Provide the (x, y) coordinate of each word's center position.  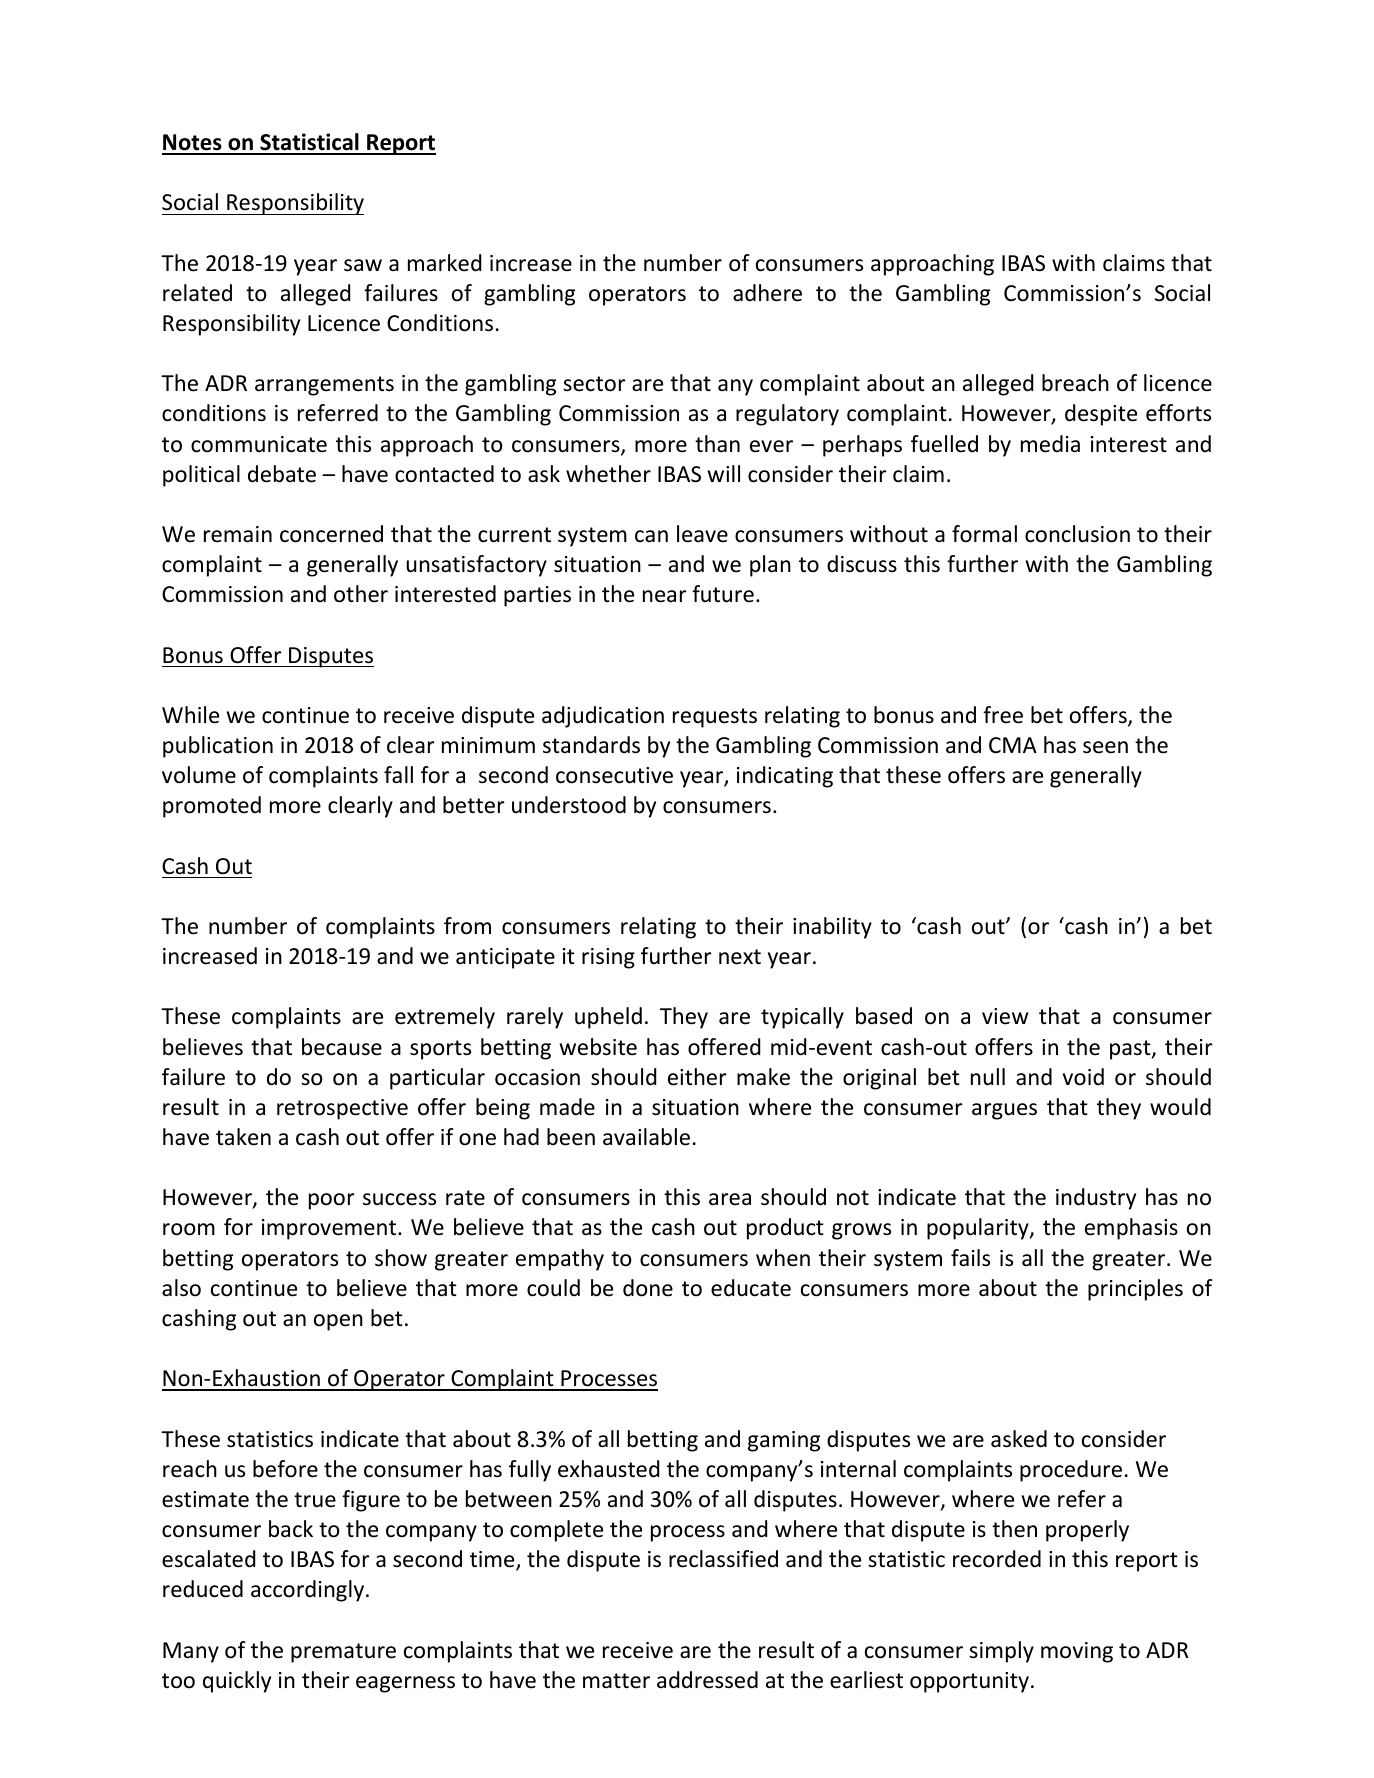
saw (363, 265)
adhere (767, 293)
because (342, 1047)
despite (1101, 415)
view (1005, 1016)
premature (343, 1653)
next (740, 957)
